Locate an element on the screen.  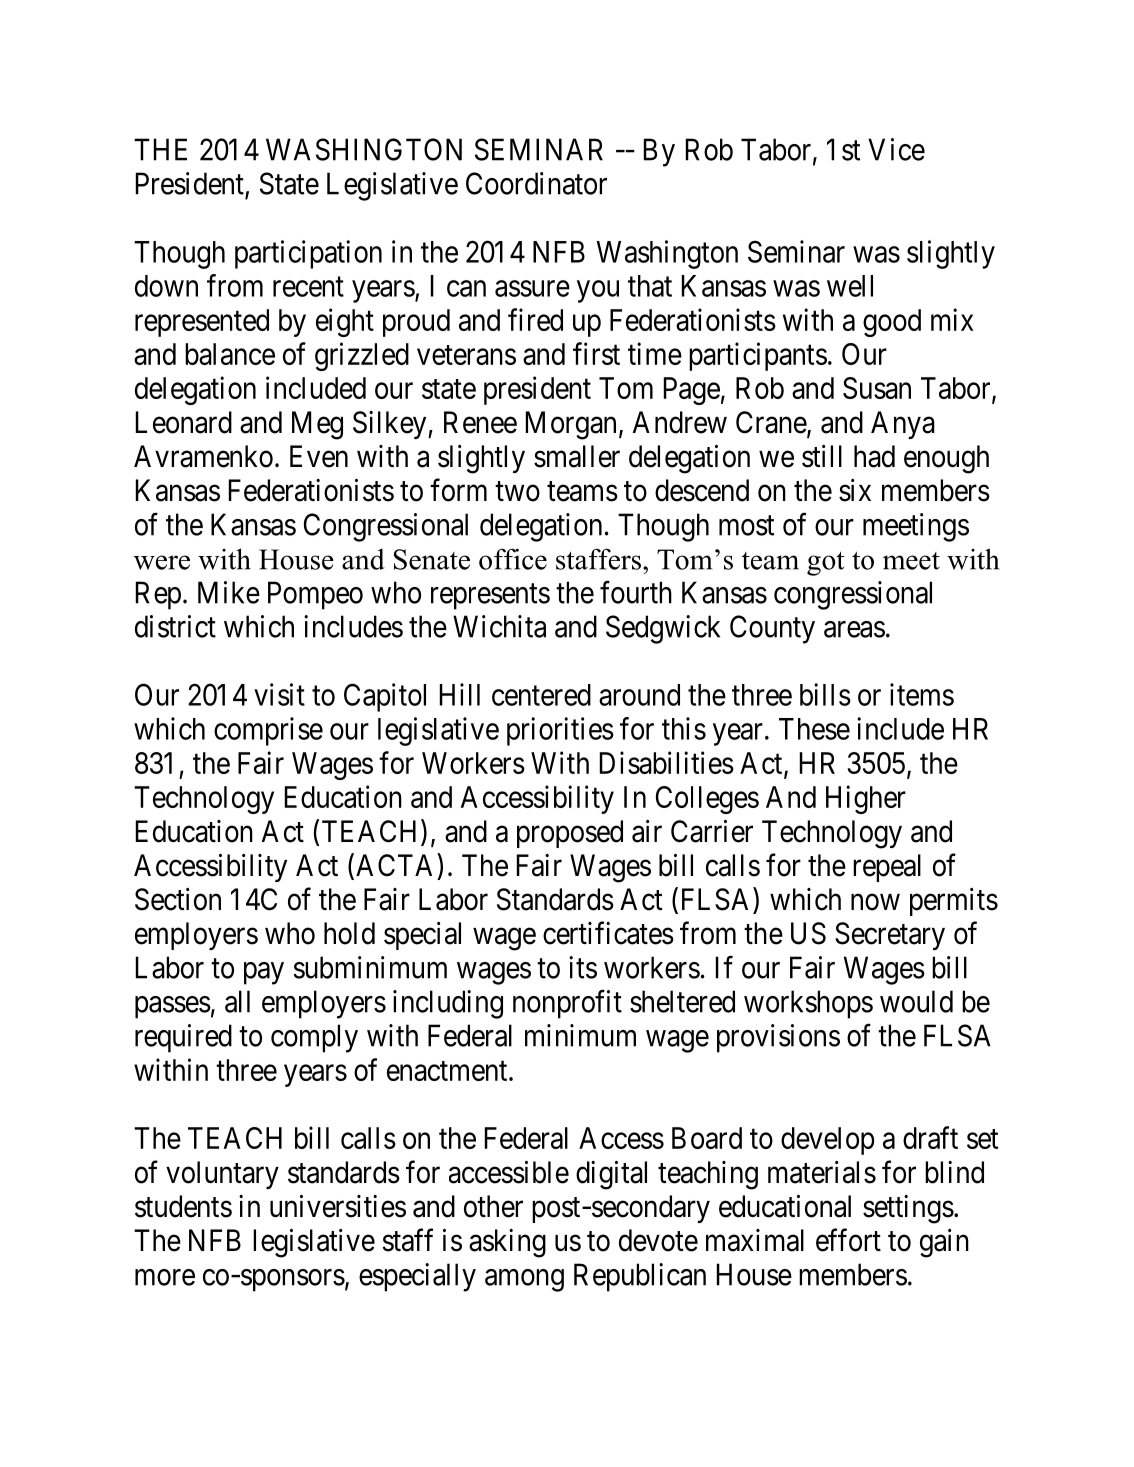
asking is located at coordinates (507, 1243).
